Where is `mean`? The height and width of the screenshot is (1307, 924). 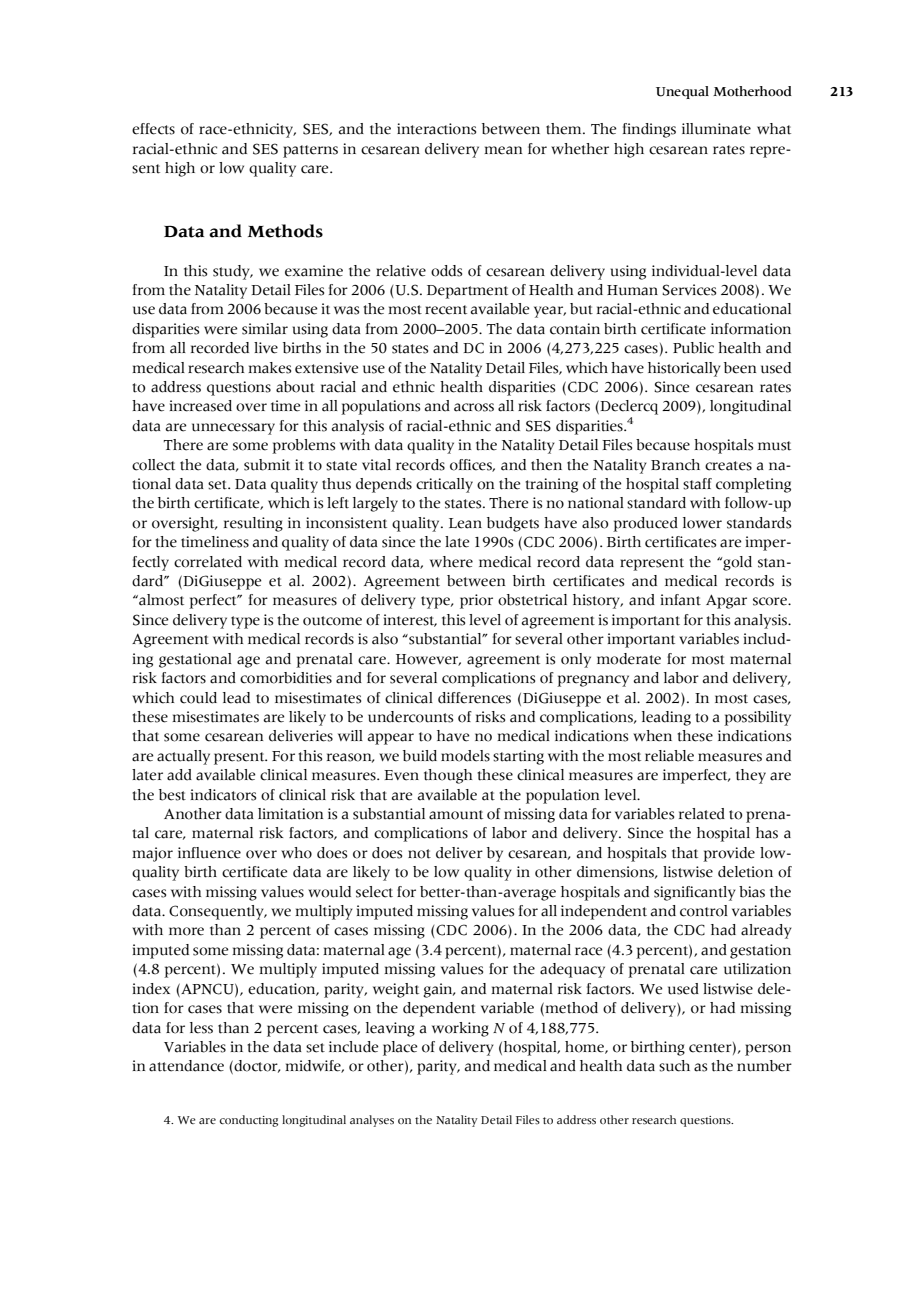 mean is located at coordinates (503, 150).
